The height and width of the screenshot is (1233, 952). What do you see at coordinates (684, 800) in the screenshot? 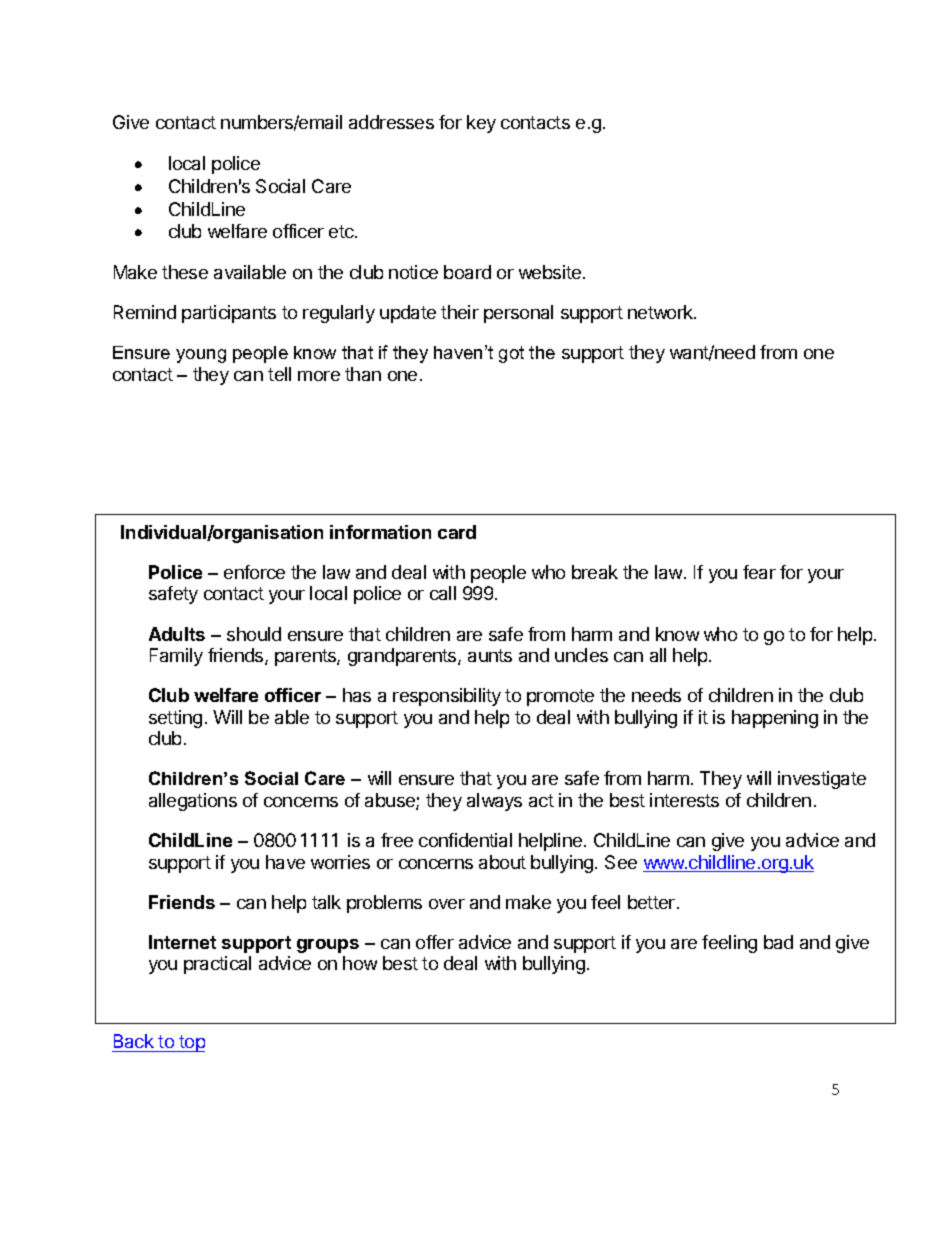
I see `interests` at bounding box center [684, 800].
